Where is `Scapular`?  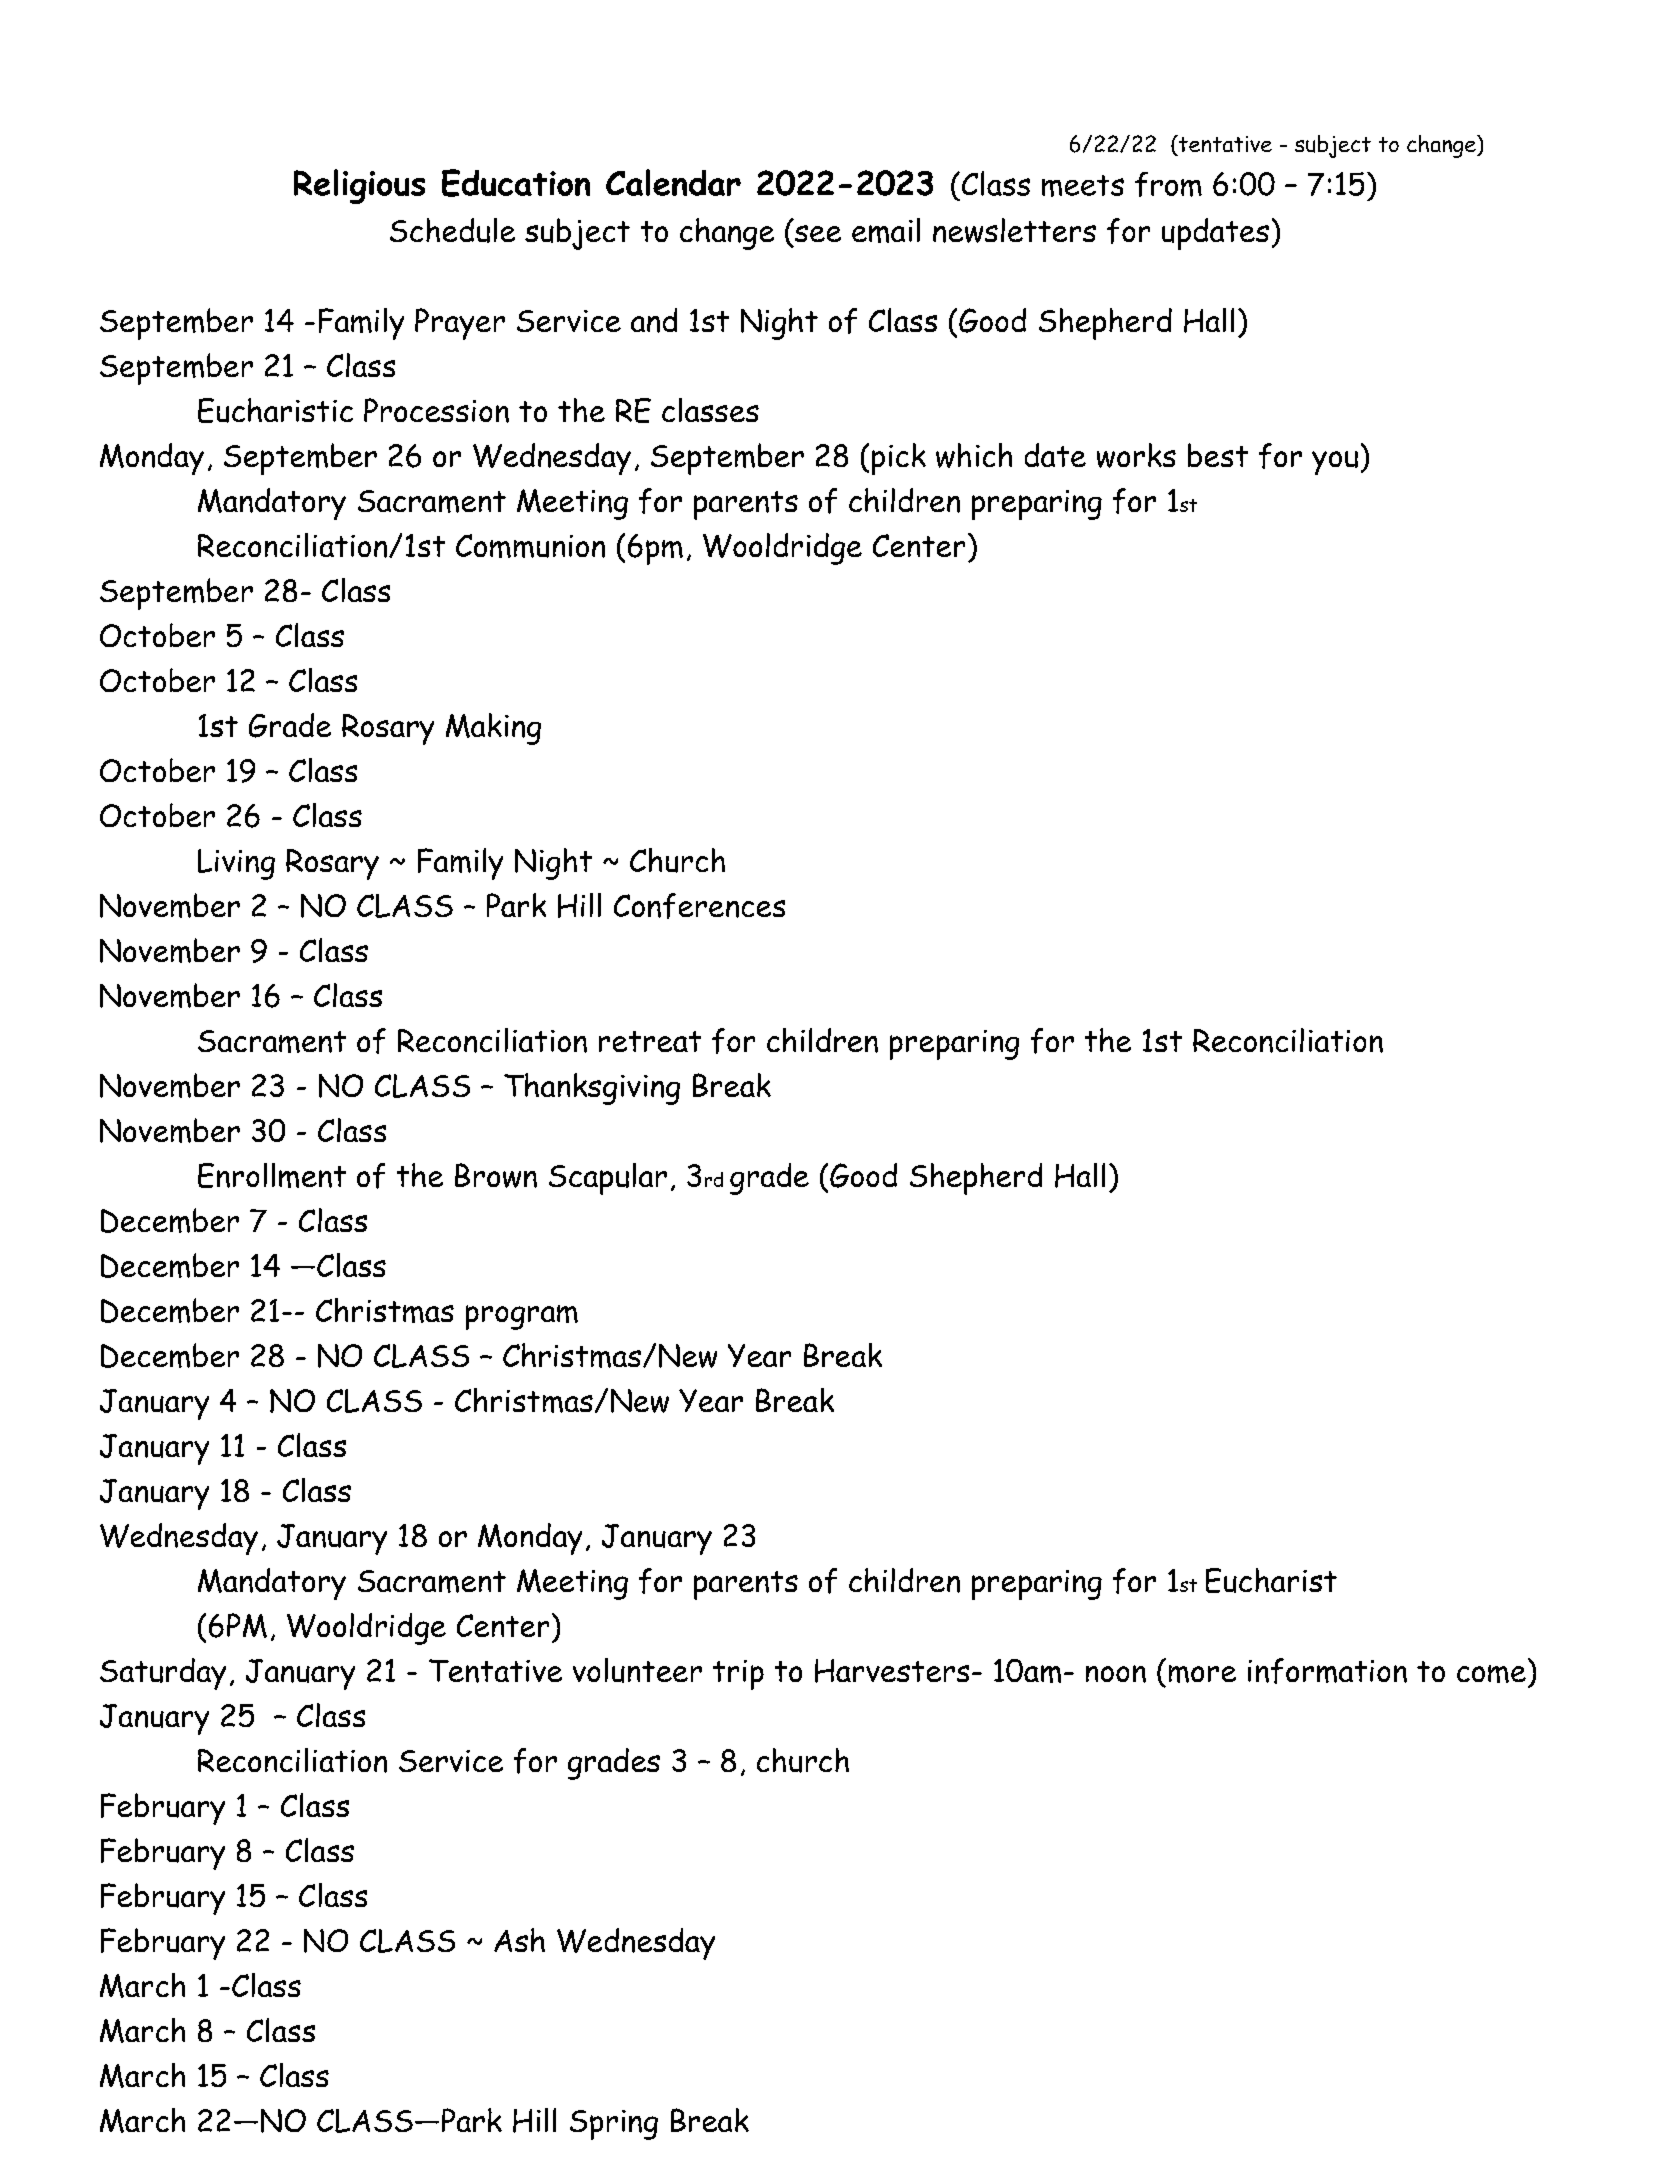 Scapular is located at coordinates (608, 1179).
